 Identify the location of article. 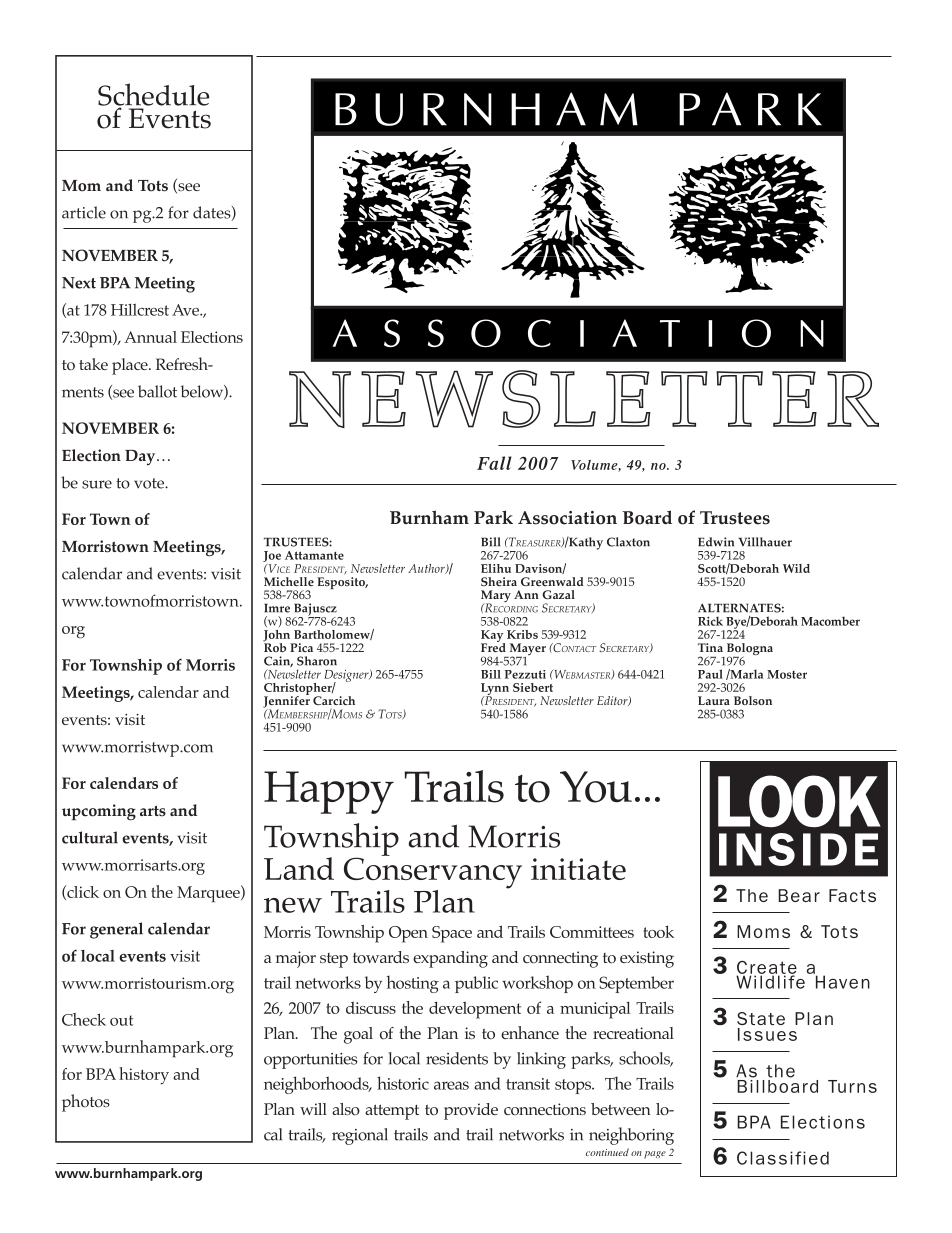
(84, 212).
